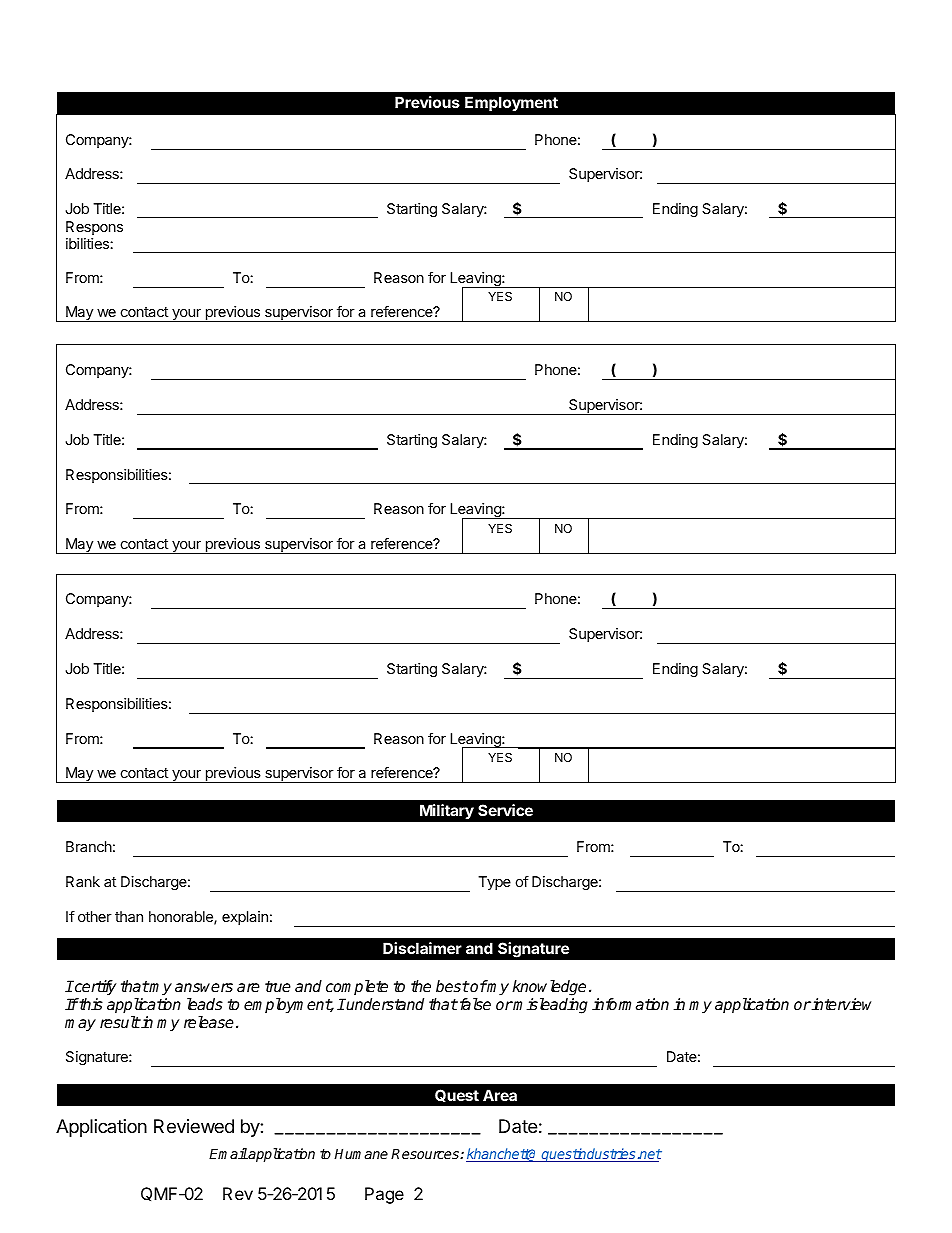 The height and width of the document is (1233, 952). I want to click on Type, so click(494, 883).
